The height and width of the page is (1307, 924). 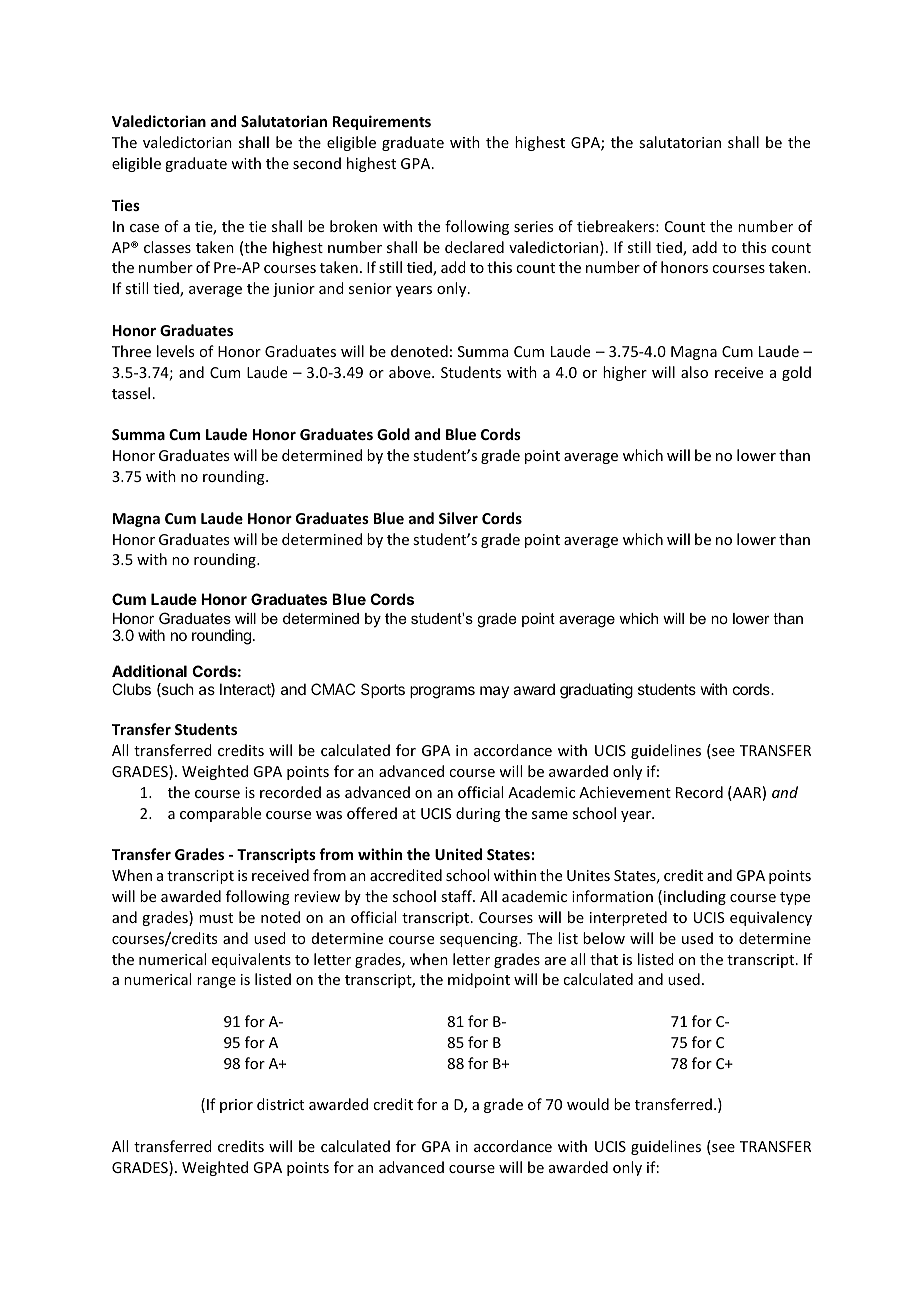 I want to click on Ties, so click(x=126, y=205).
